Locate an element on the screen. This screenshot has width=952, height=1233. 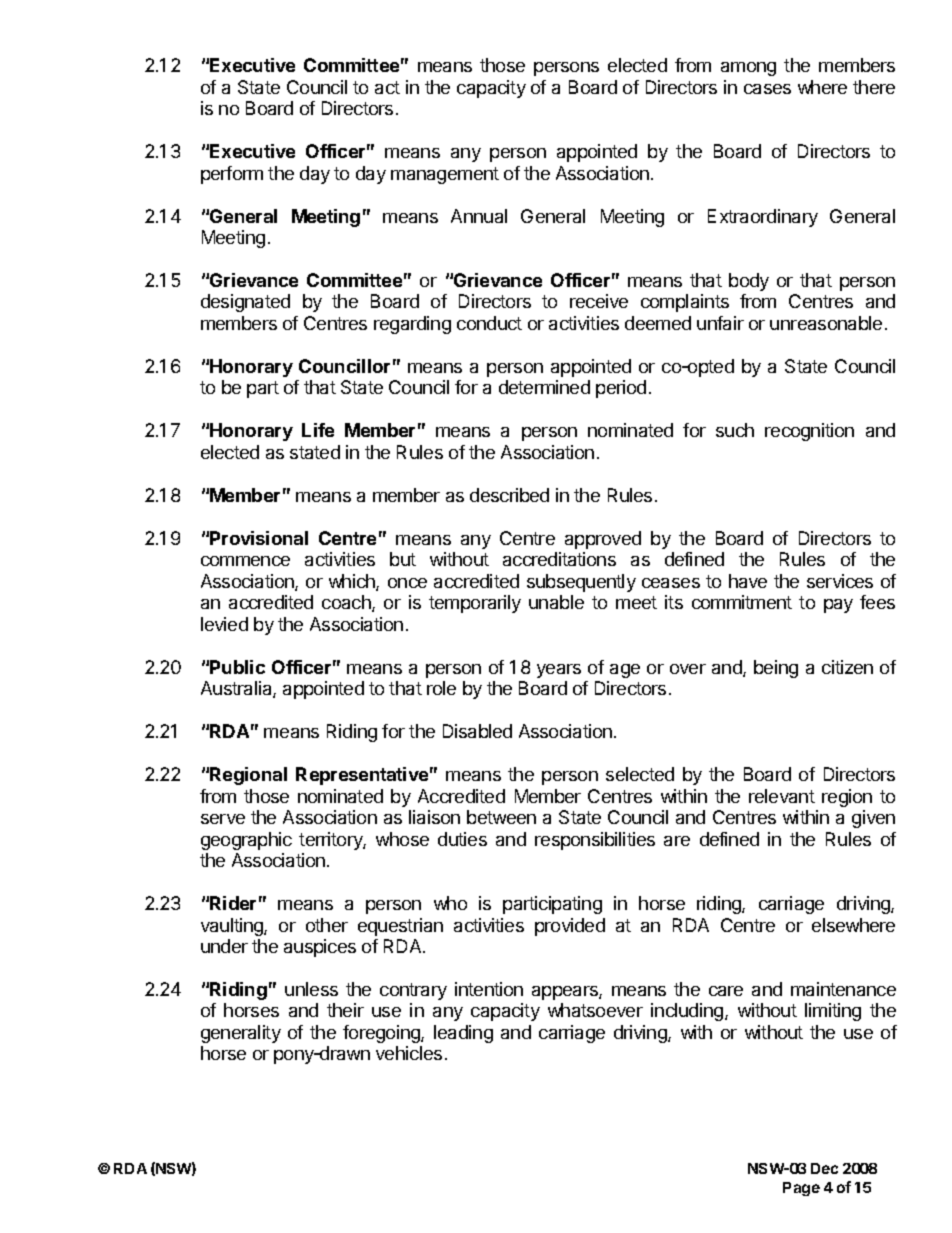
Life is located at coordinates (318, 430).
